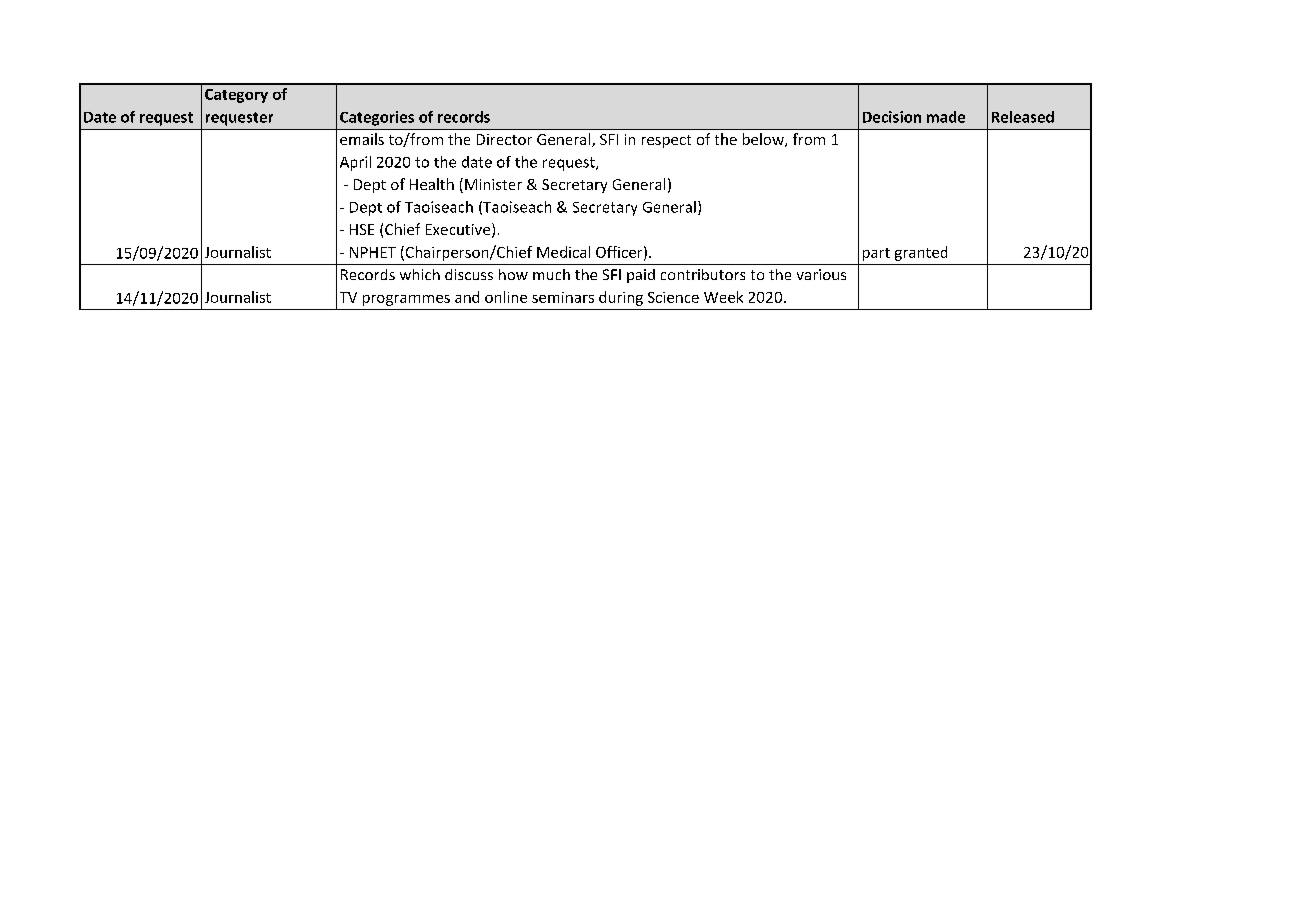  What do you see at coordinates (406, 300) in the screenshot?
I see `programmes` at bounding box center [406, 300].
